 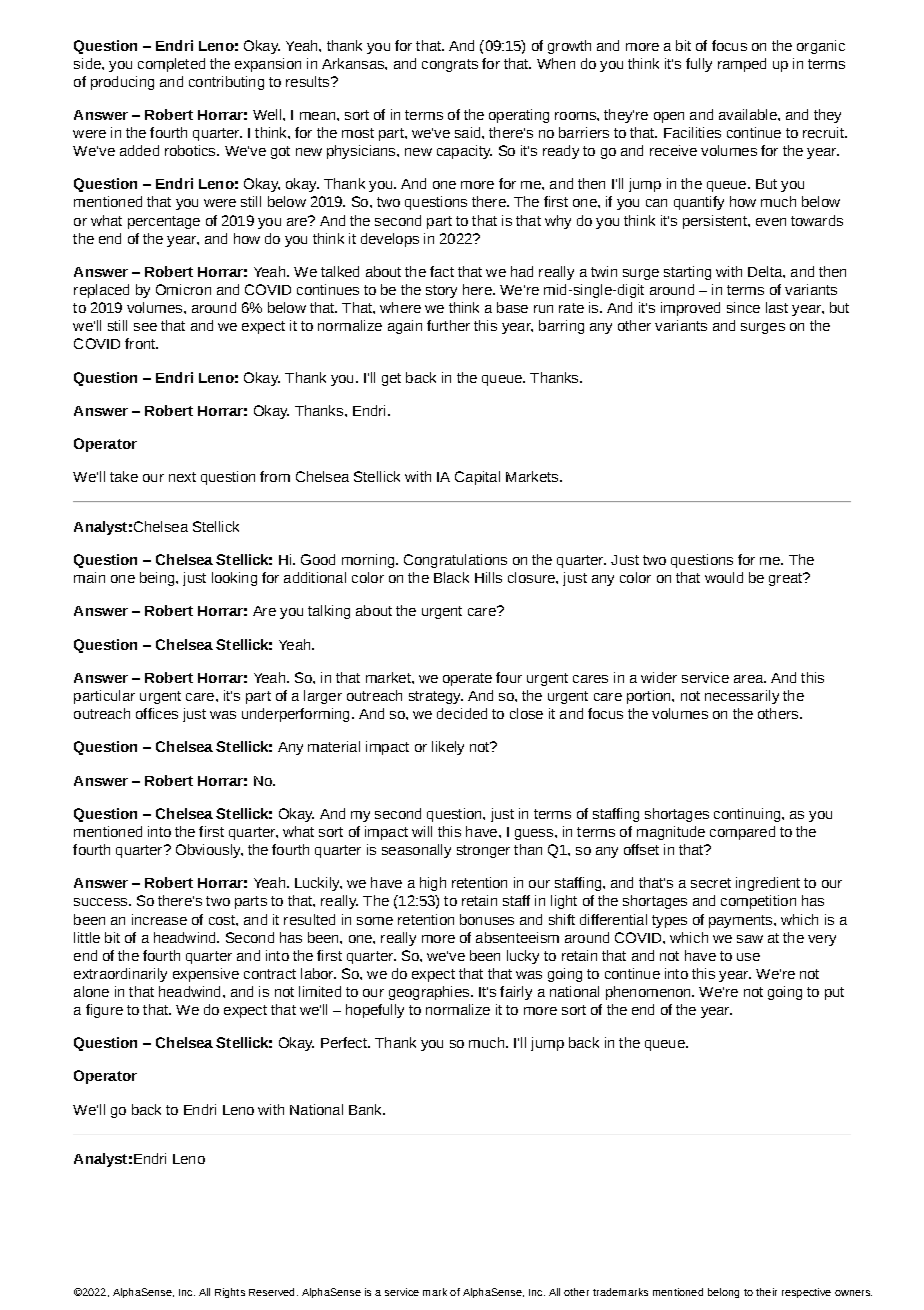 I want to click on congrats, so click(x=450, y=65).
